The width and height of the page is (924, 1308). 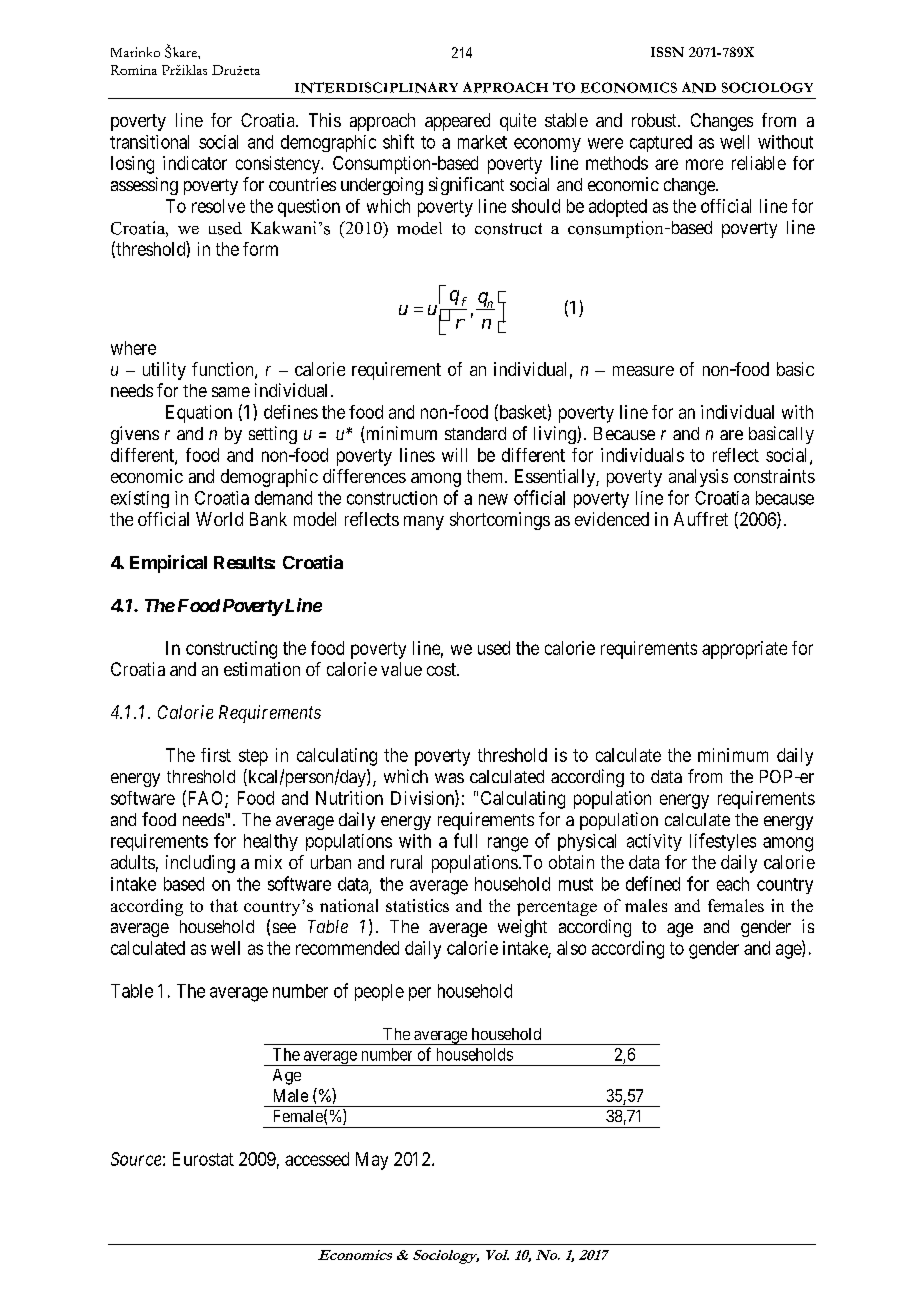 I want to click on first, so click(x=216, y=755).
